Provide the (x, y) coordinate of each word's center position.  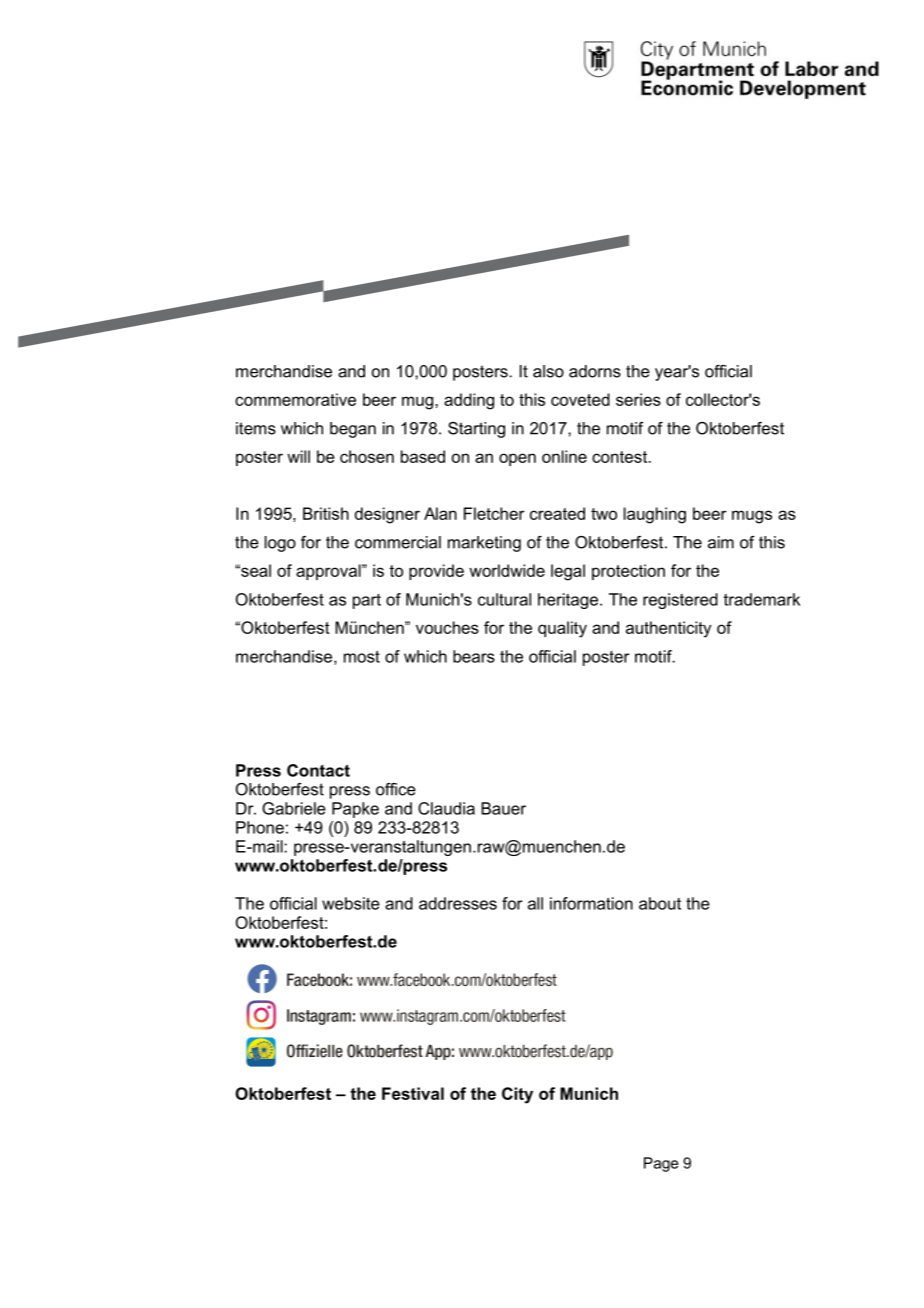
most (362, 657)
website (351, 903)
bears (474, 656)
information (591, 903)
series (638, 399)
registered (680, 601)
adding (469, 401)
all (535, 903)
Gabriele (294, 808)
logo (280, 544)
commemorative (295, 399)
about (660, 903)
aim (721, 542)
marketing (484, 544)
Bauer (503, 808)
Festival (413, 1093)
